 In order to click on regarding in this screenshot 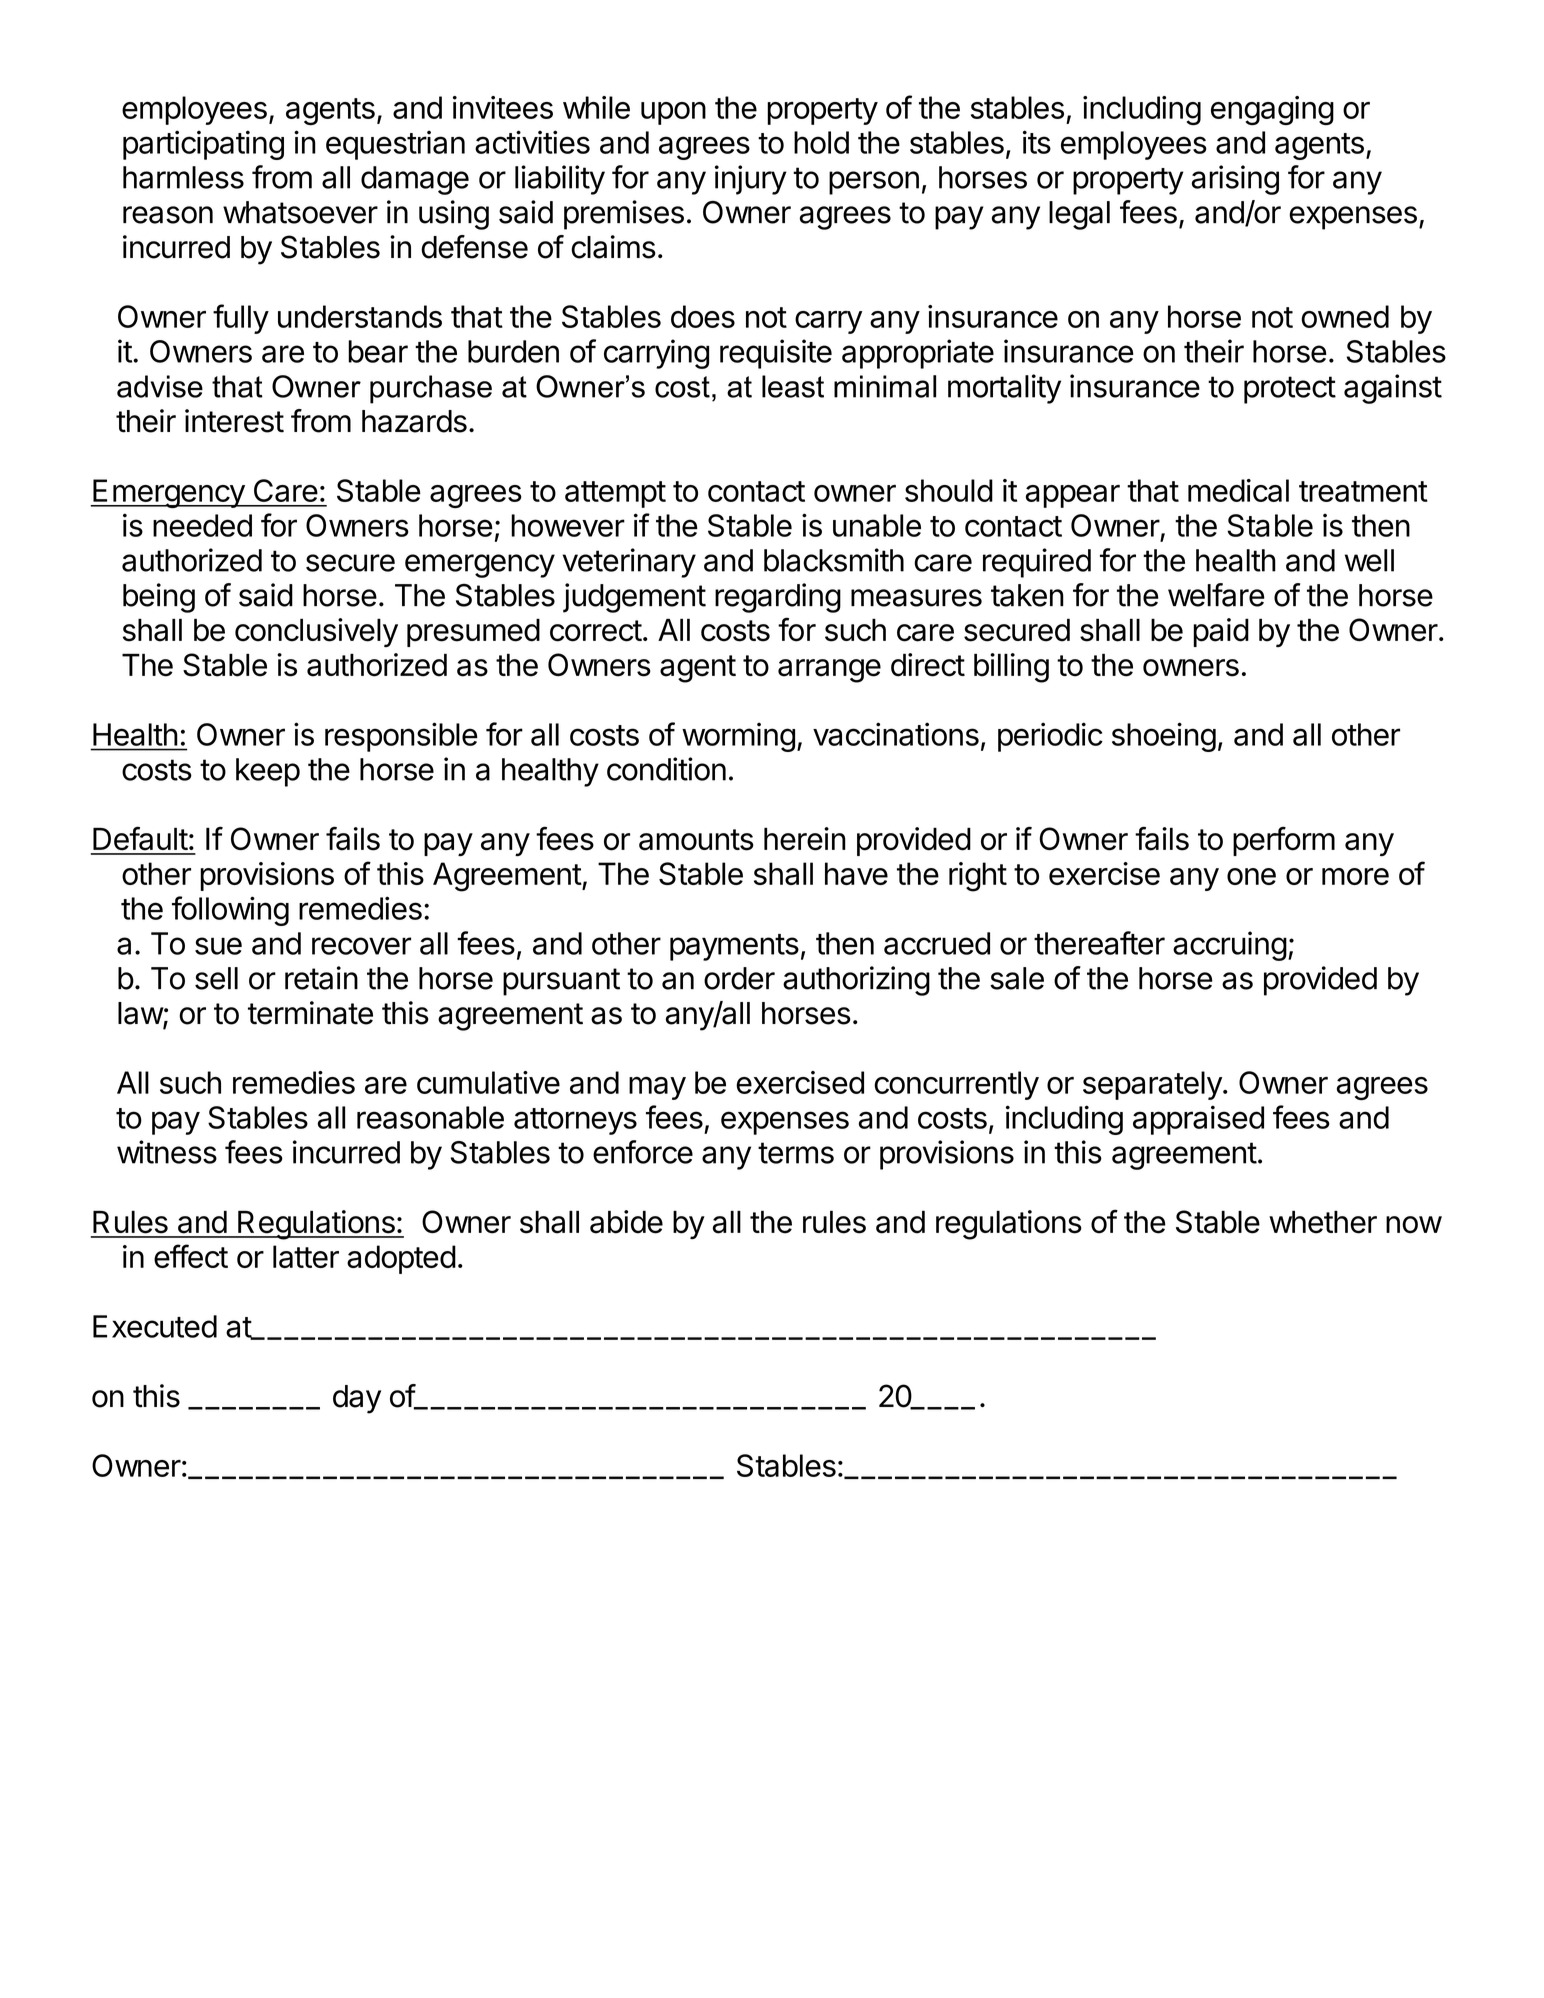, I will do `click(778, 598)`.
